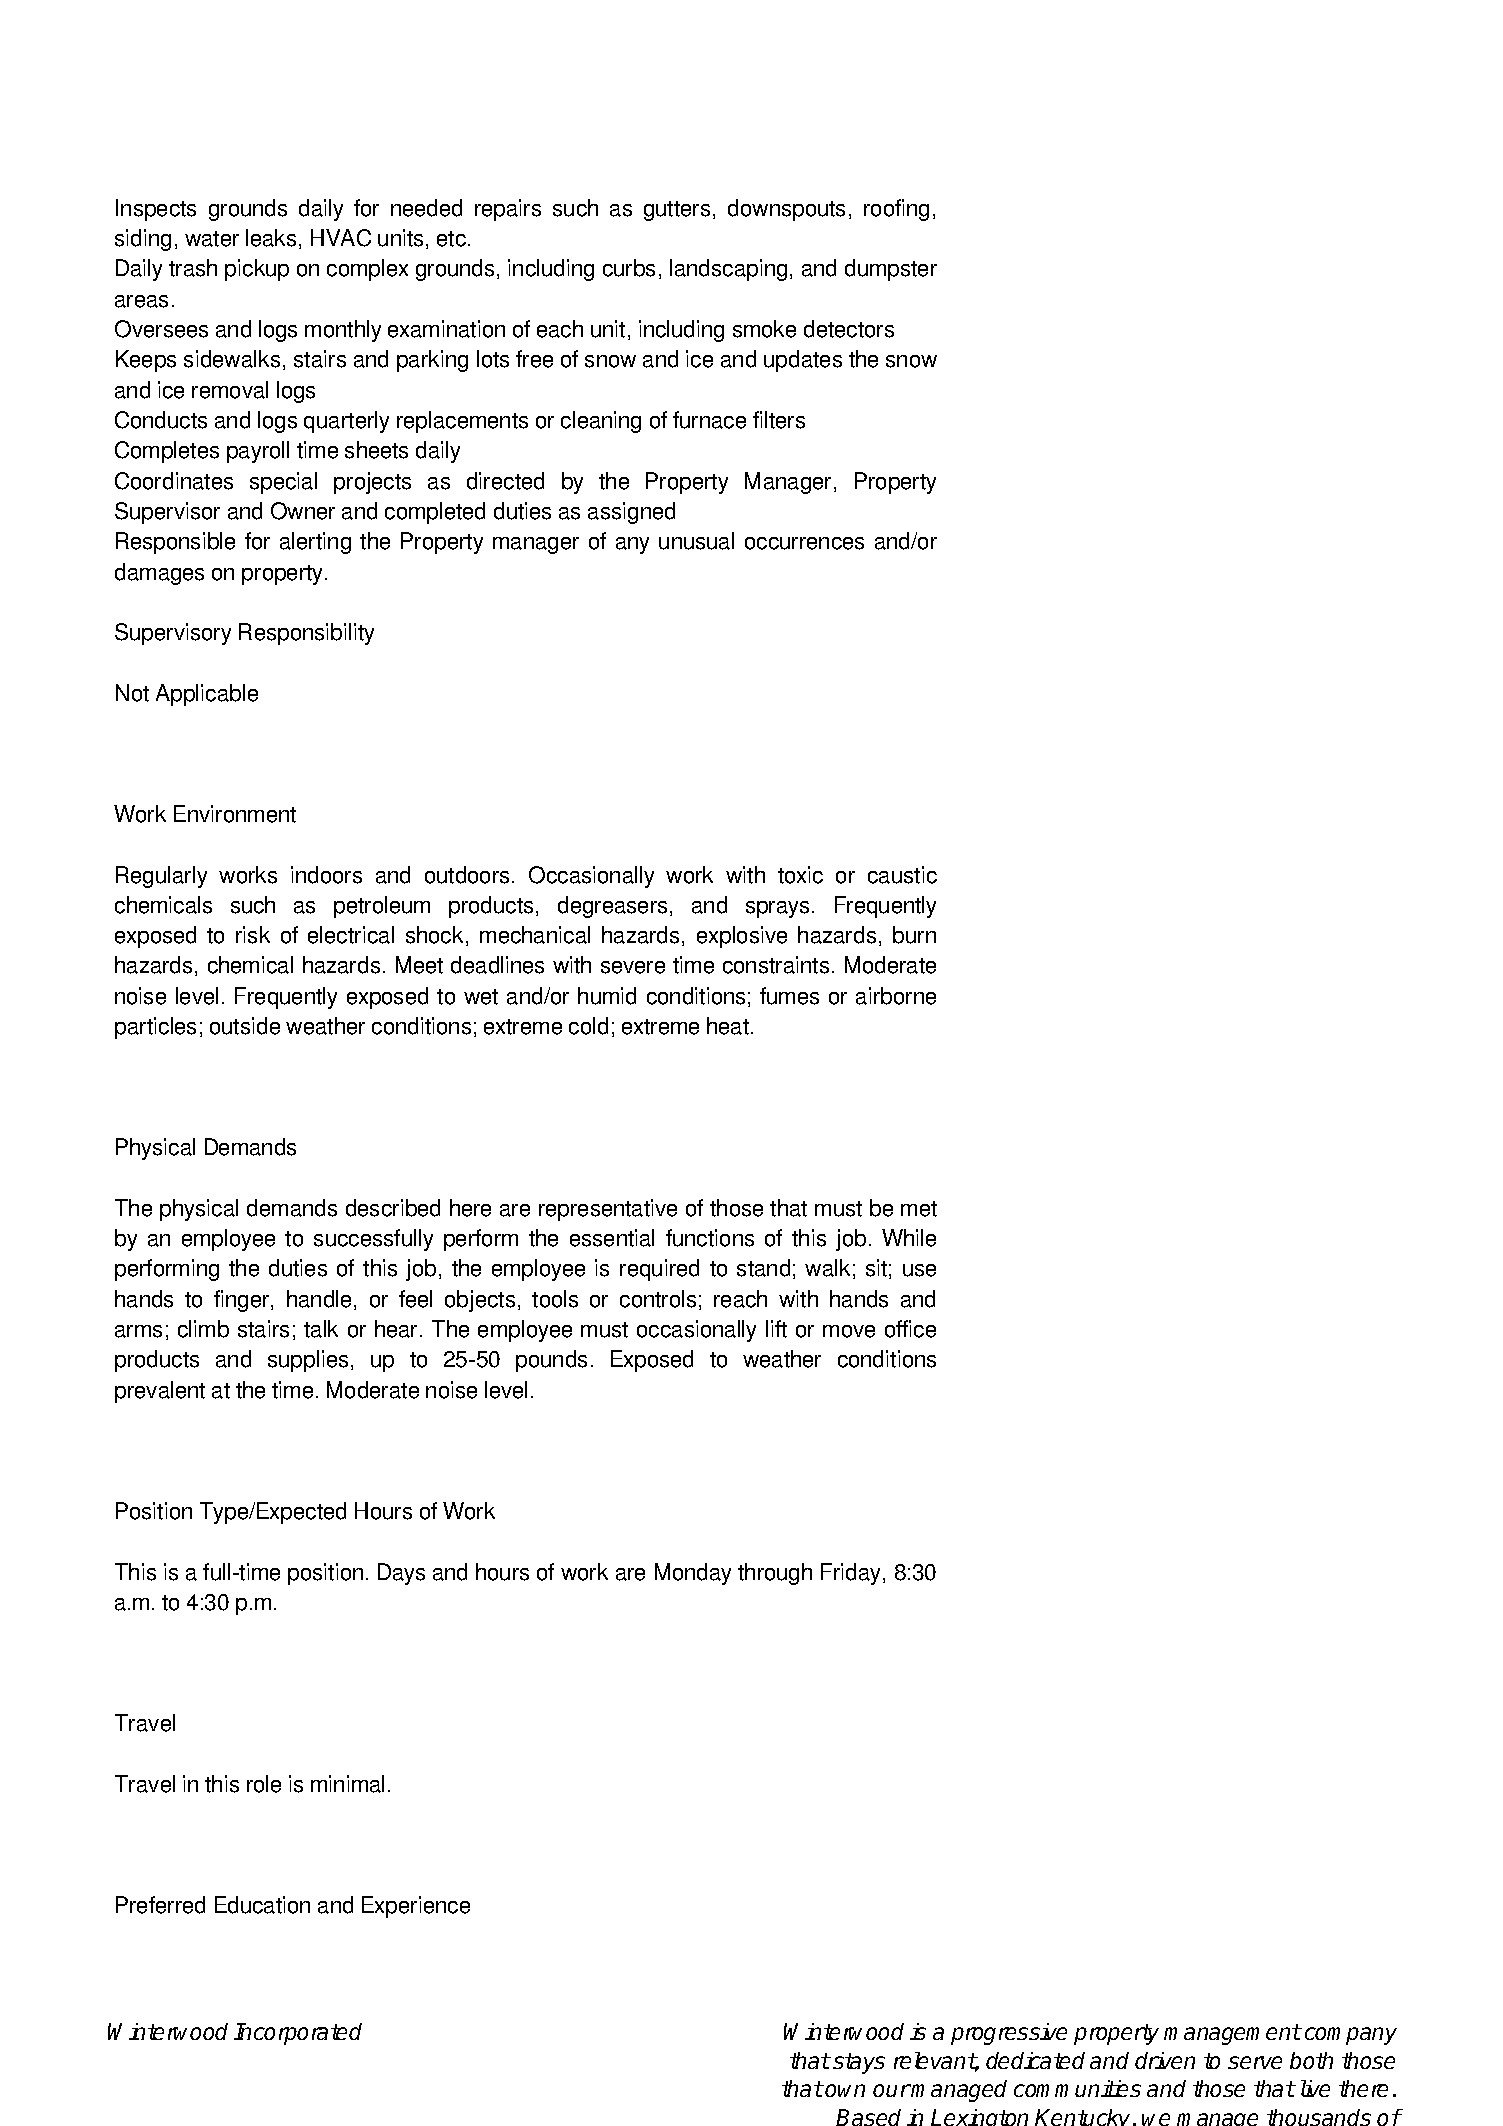 This screenshot has width=1503, height=2126. Describe the element at coordinates (298, 2034) in the screenshot. I see `Incorporated` at that location.
